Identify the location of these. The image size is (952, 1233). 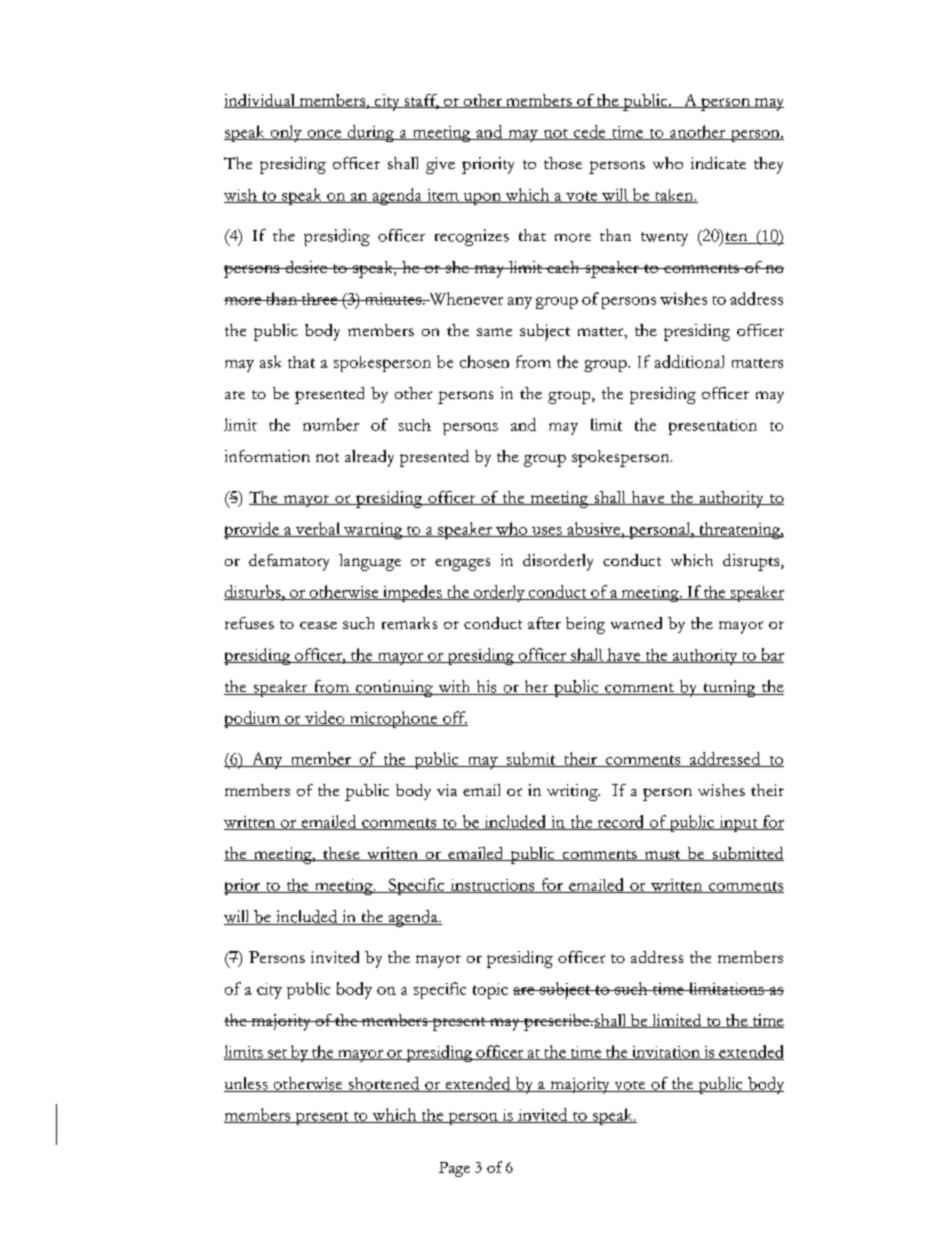
(341, 854).
